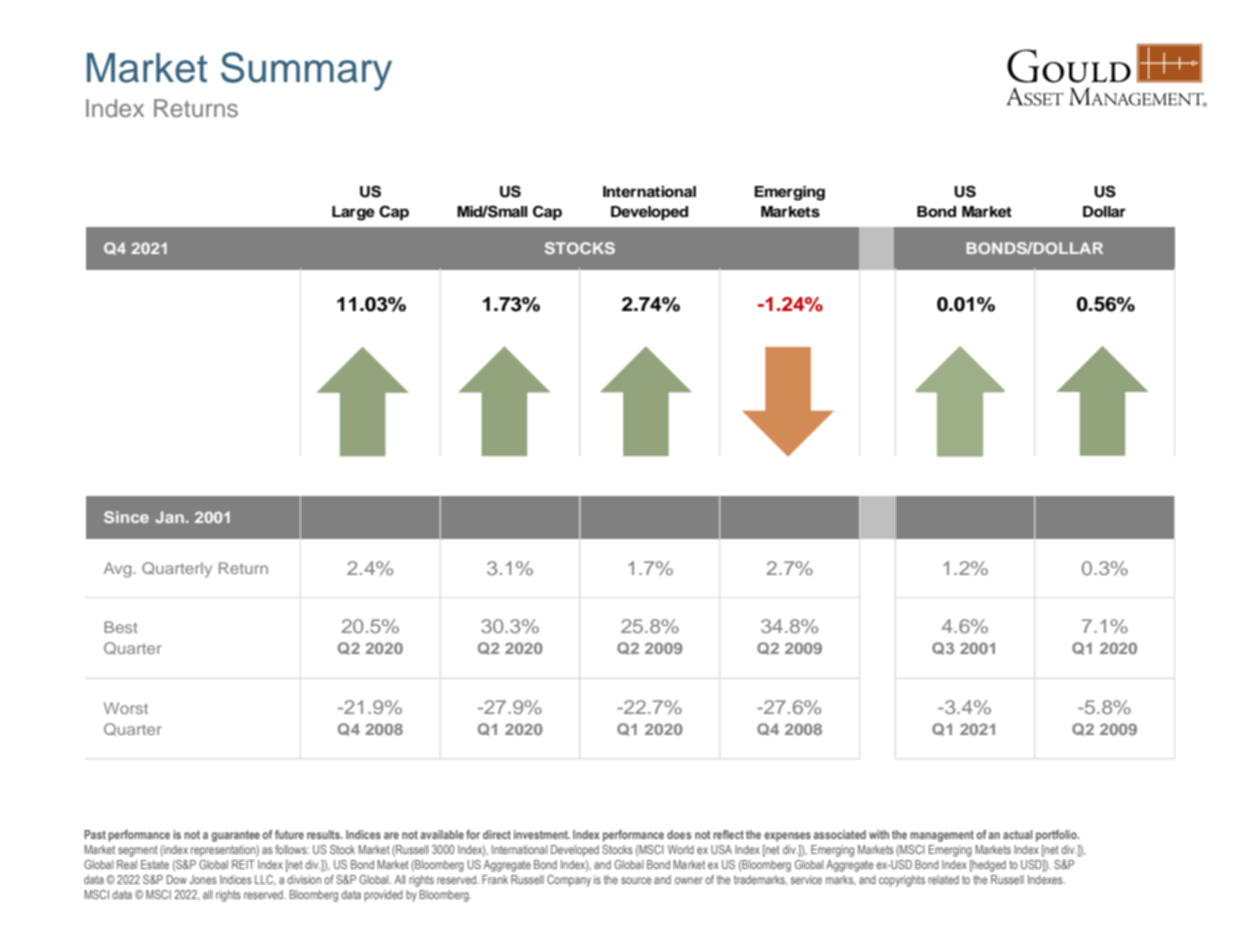 This screenshot has height=952, width=1233. Describe the element at coordinates (119, 570) in the screenshot. I see `Avg` at that location.
